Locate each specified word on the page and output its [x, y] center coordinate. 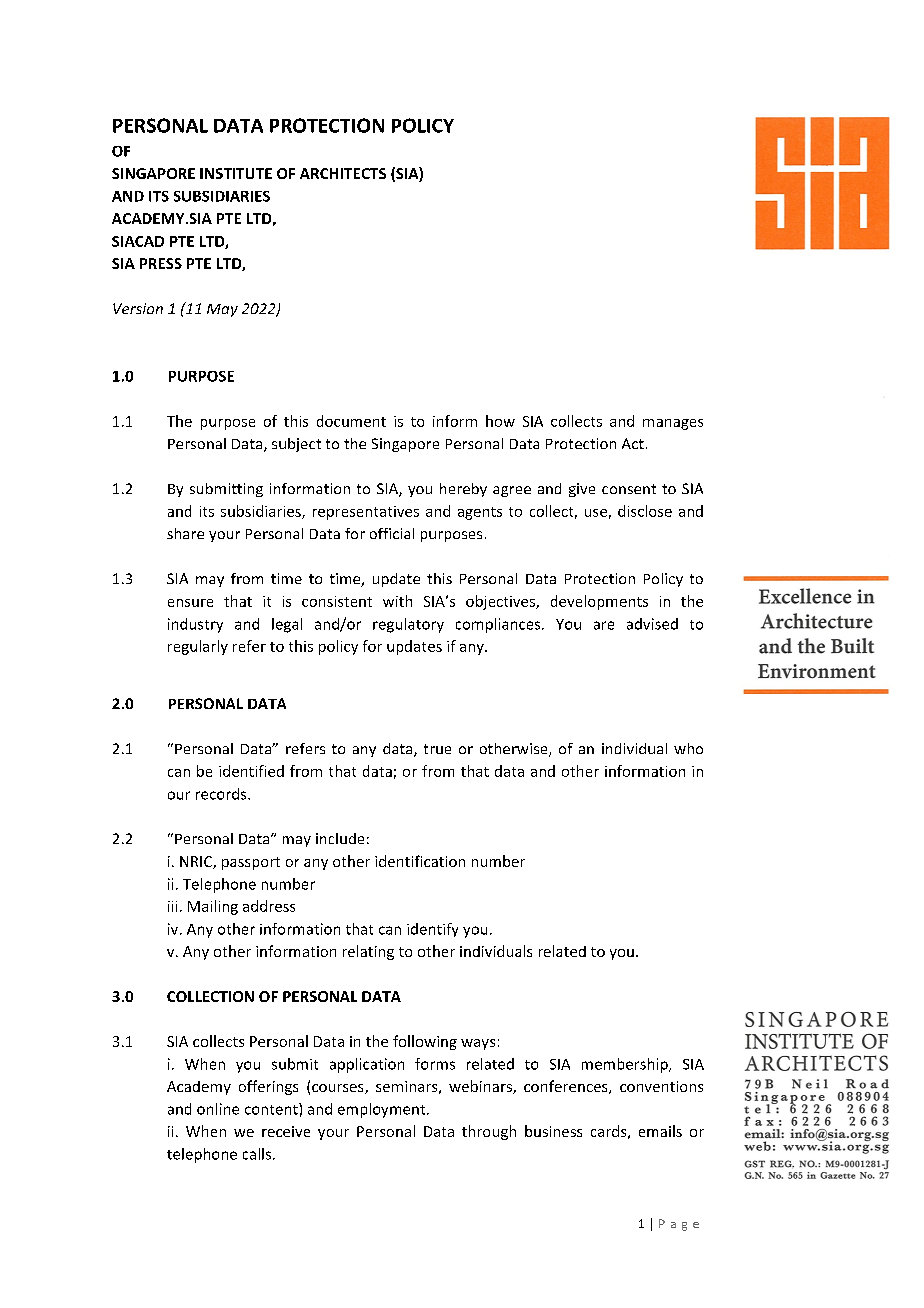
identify [432, 930]
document [351, 421]
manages [673, 424]
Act [633, 443]
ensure [190, 603]
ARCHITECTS [343, 173]
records [222, 794]
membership [626, 1065]
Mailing [213, 907]
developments [599, 602]
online [218, 1109]
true [437, 749]
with [397, 601]
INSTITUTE [236, 173]
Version [138, 308]
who [688, 748]
